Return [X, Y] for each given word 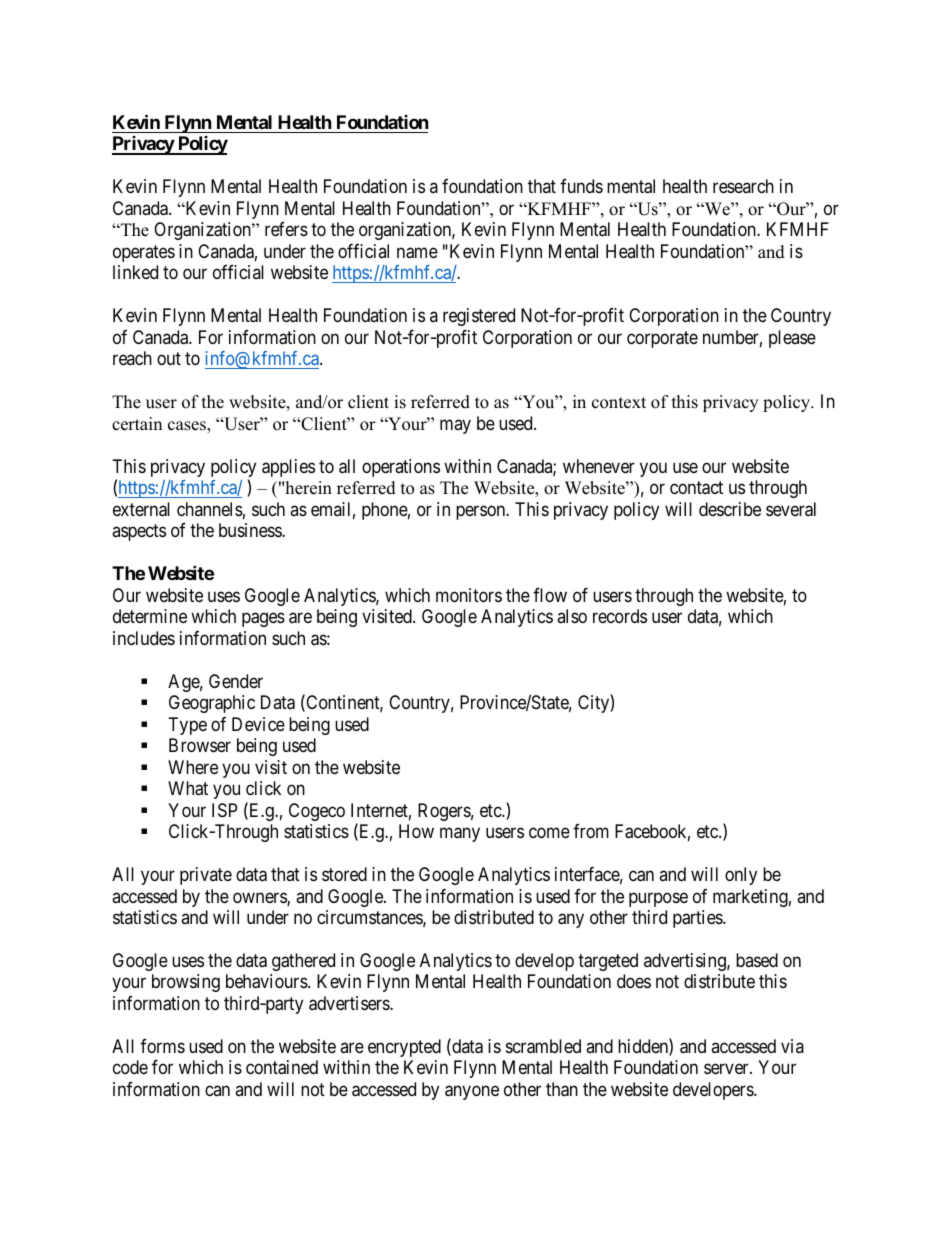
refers [286, 229]
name [417, 253]
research [743, 186]
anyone [472, 1092]
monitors [469, 595]
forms [162, 1046]
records [620, 616]
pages [263, 620]
